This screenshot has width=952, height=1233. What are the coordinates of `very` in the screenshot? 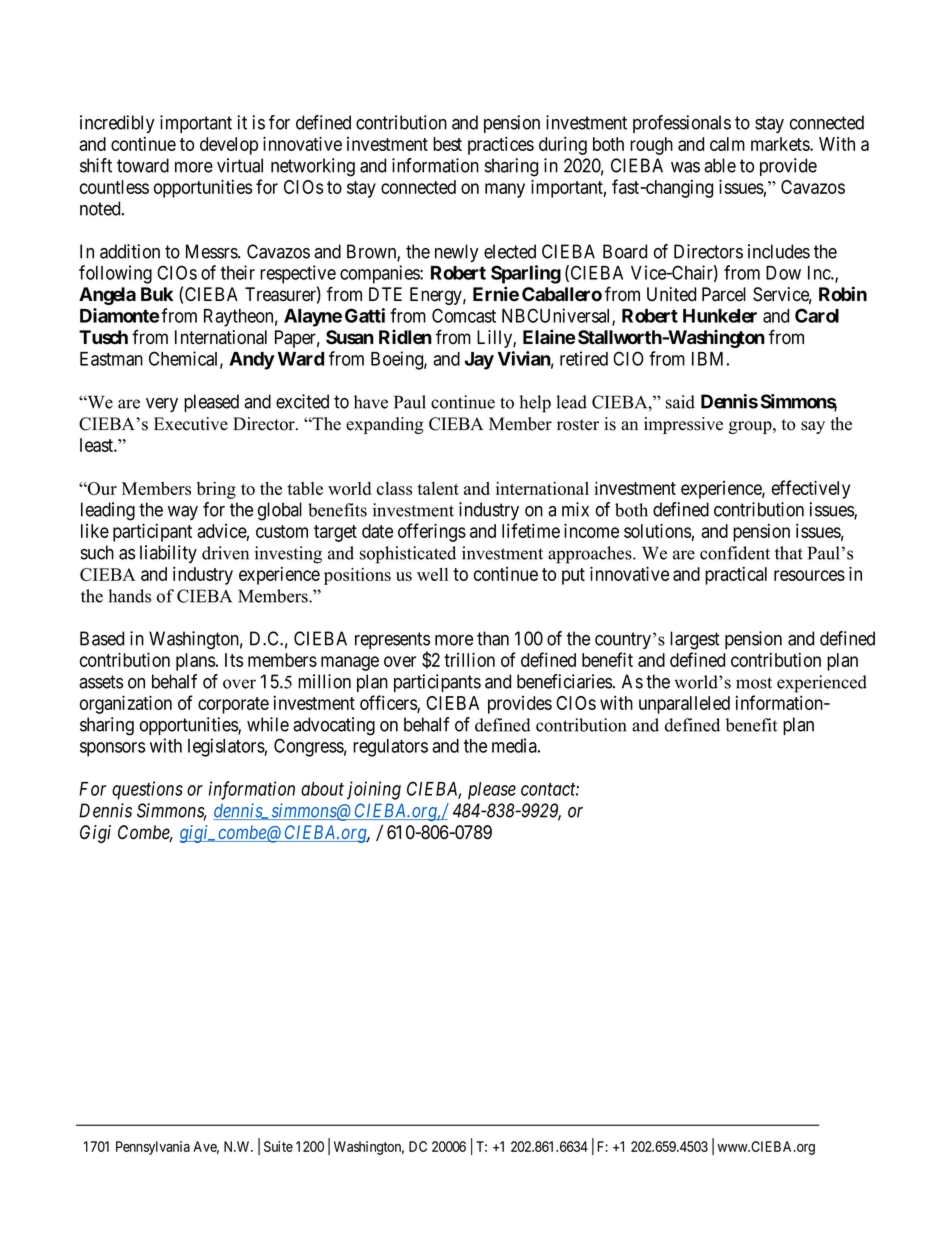 It's located at (162, 405).
